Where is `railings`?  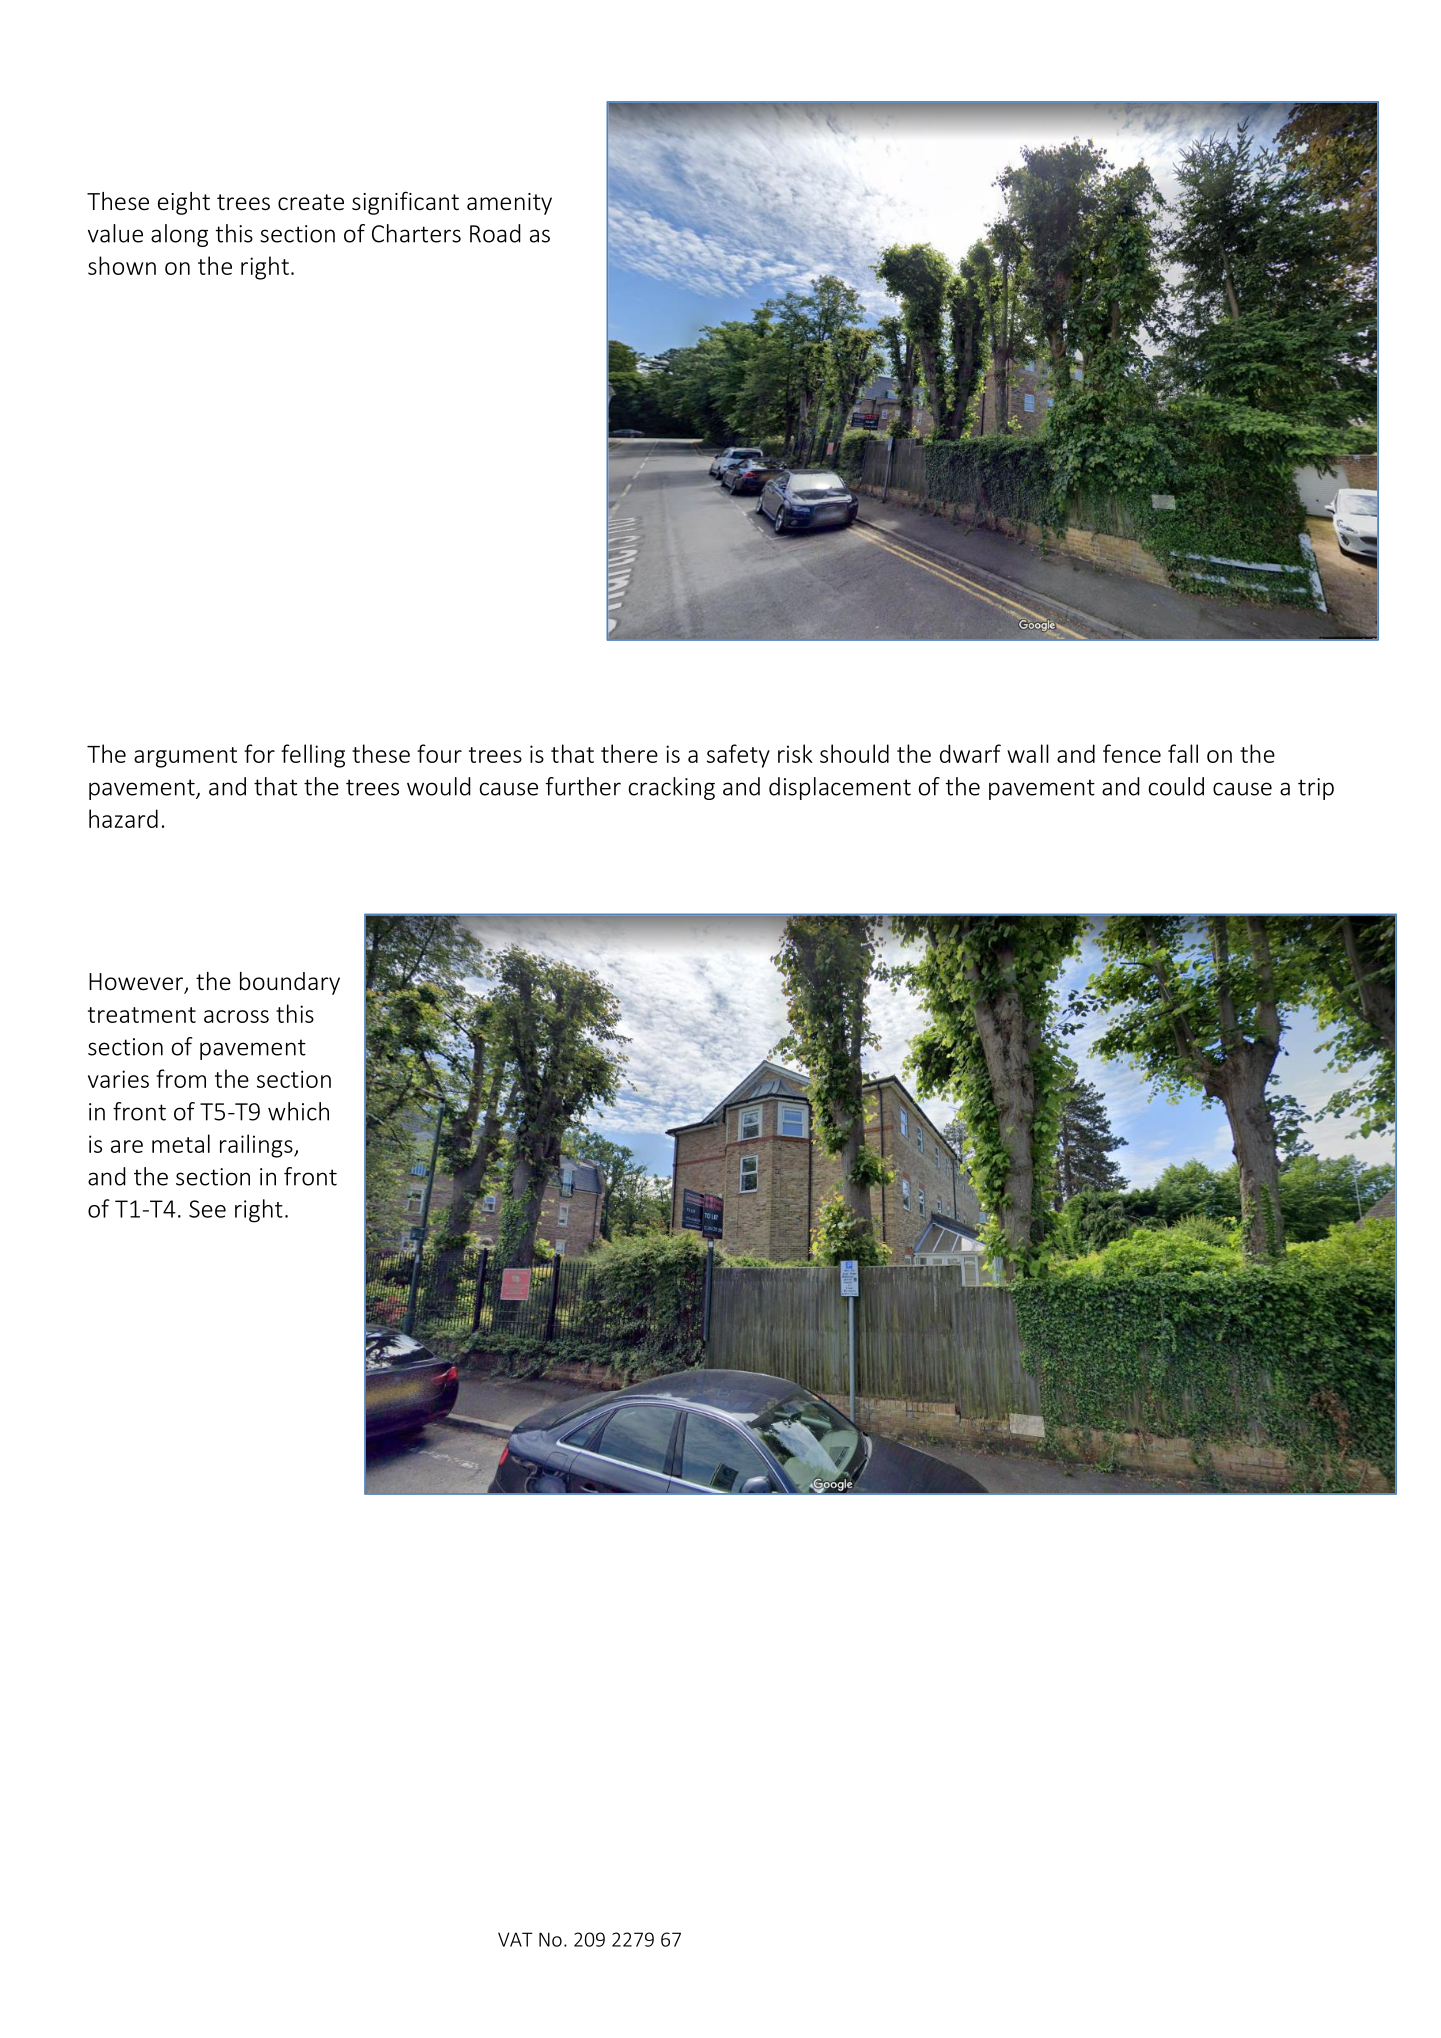
railings is located at coordinates (257, 1146).
